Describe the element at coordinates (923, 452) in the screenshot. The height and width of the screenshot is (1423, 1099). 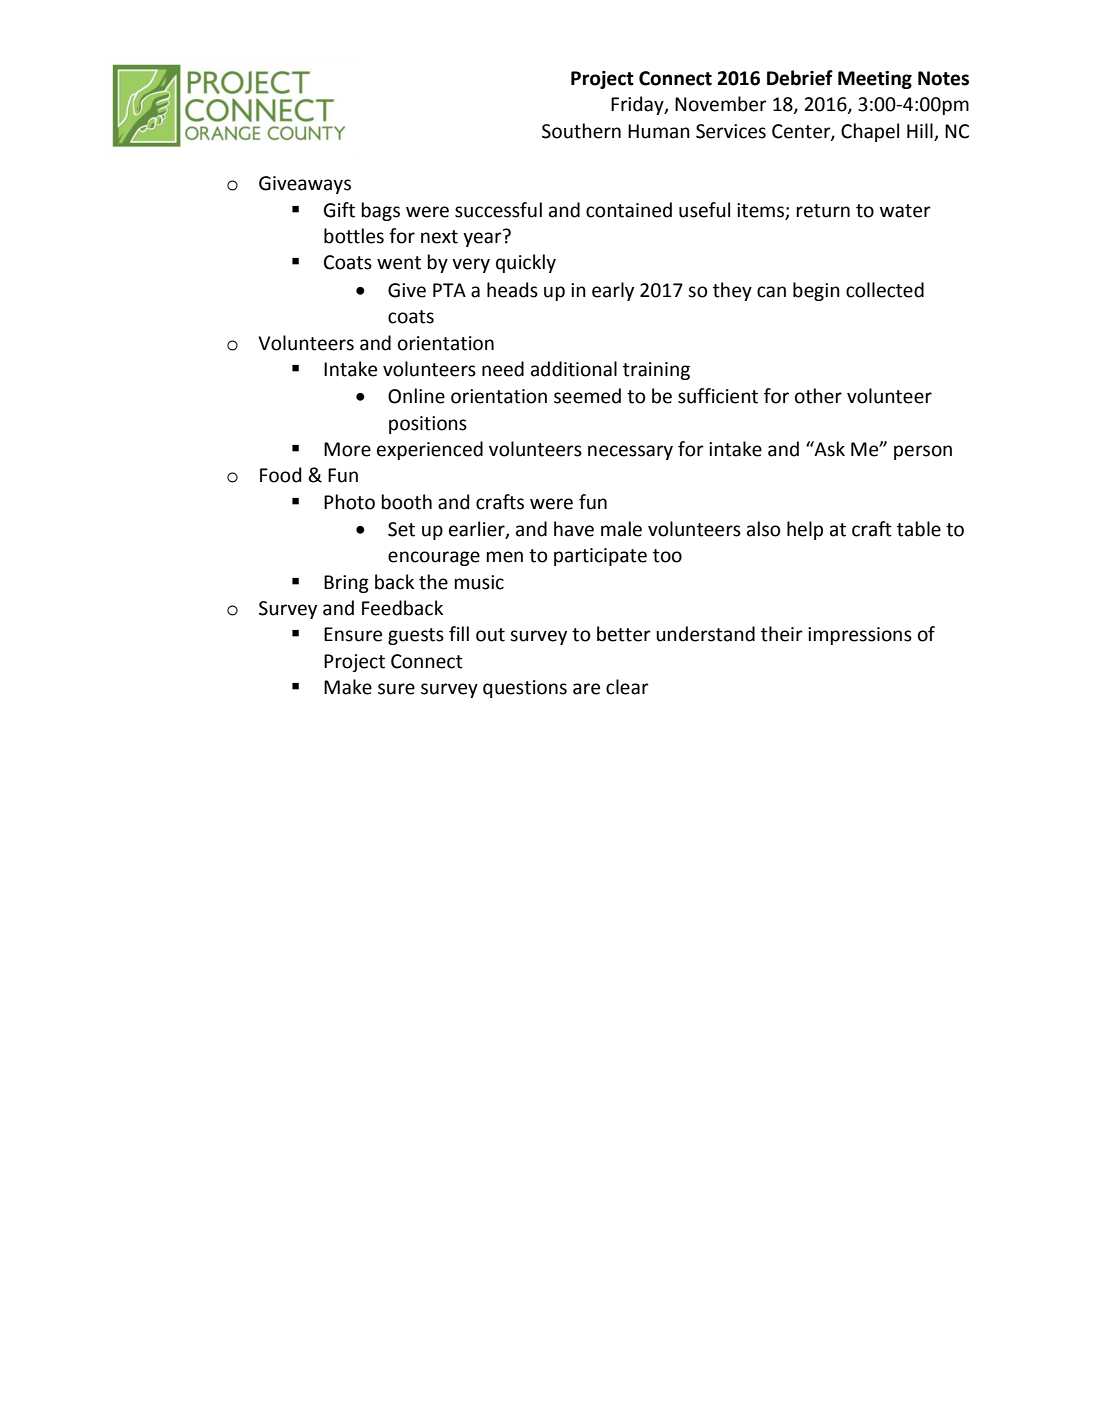
I see `person` at that location.
